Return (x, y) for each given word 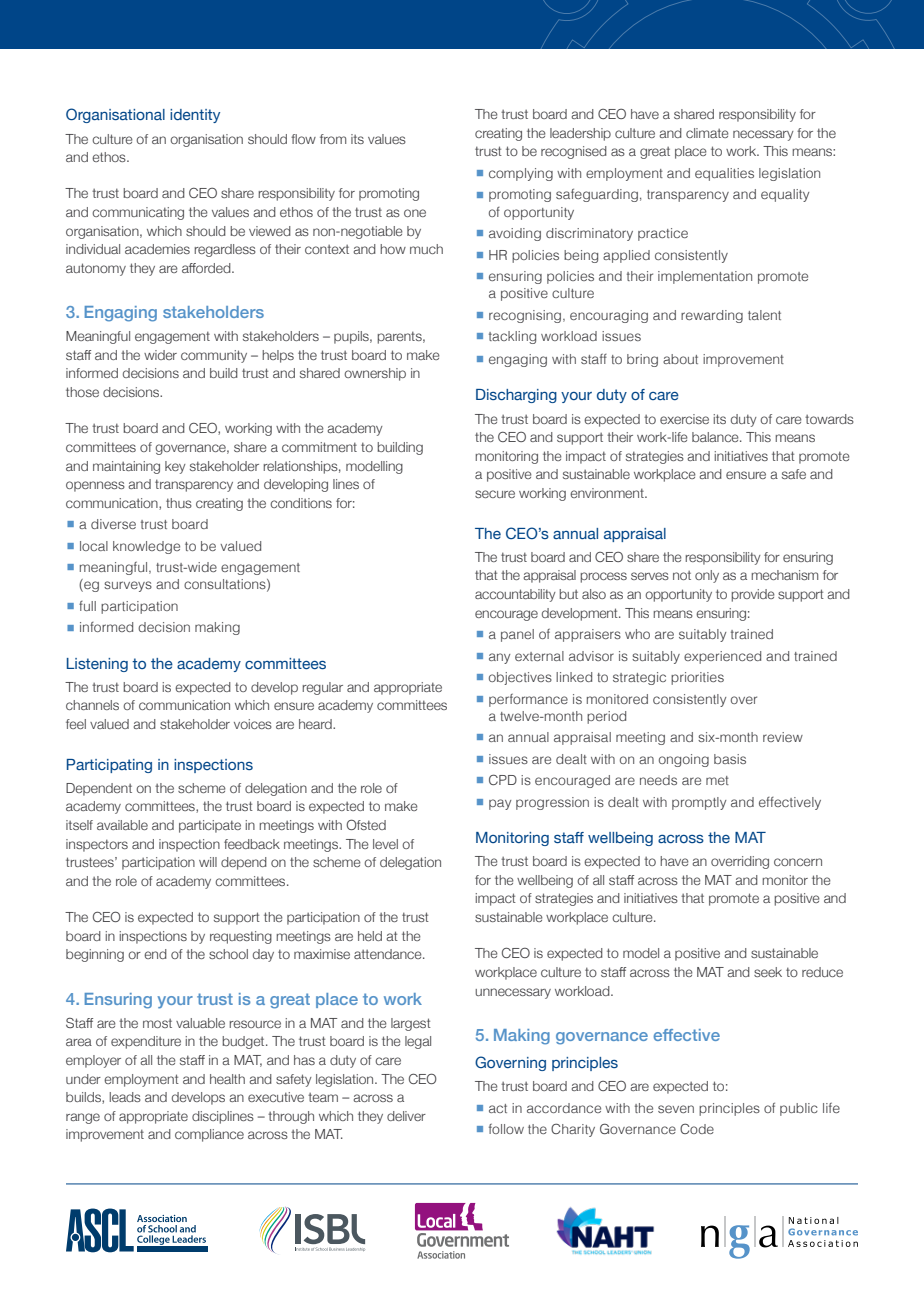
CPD (503, 779)
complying (521, 174)
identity (195, 116)
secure (495, 494)
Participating (109, 766)
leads (125, 1097)
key (175, 467)
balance (716, 437)
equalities (724, 174)
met (717, 780)
